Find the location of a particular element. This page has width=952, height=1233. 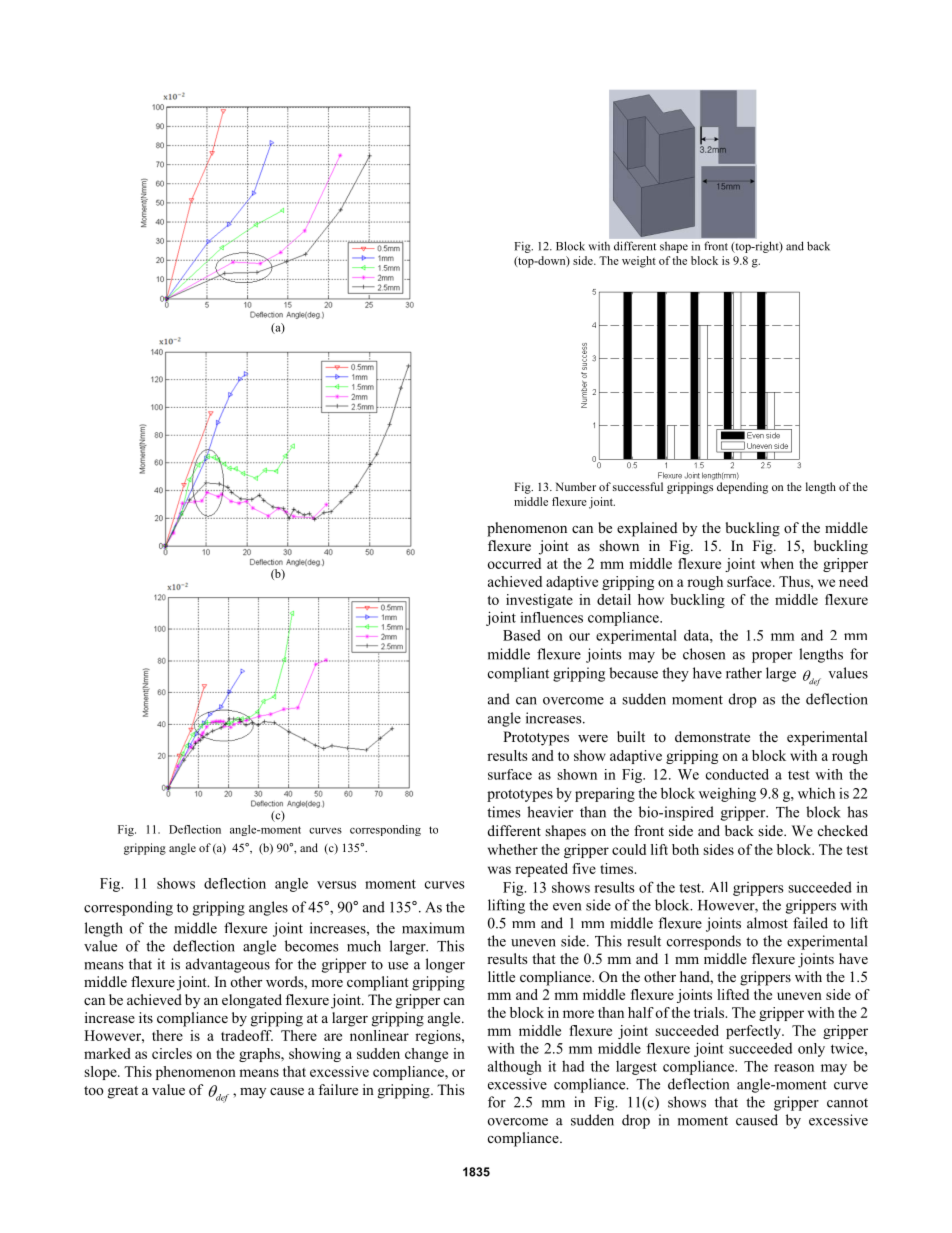

Based is located at coordinates (522, 635).
